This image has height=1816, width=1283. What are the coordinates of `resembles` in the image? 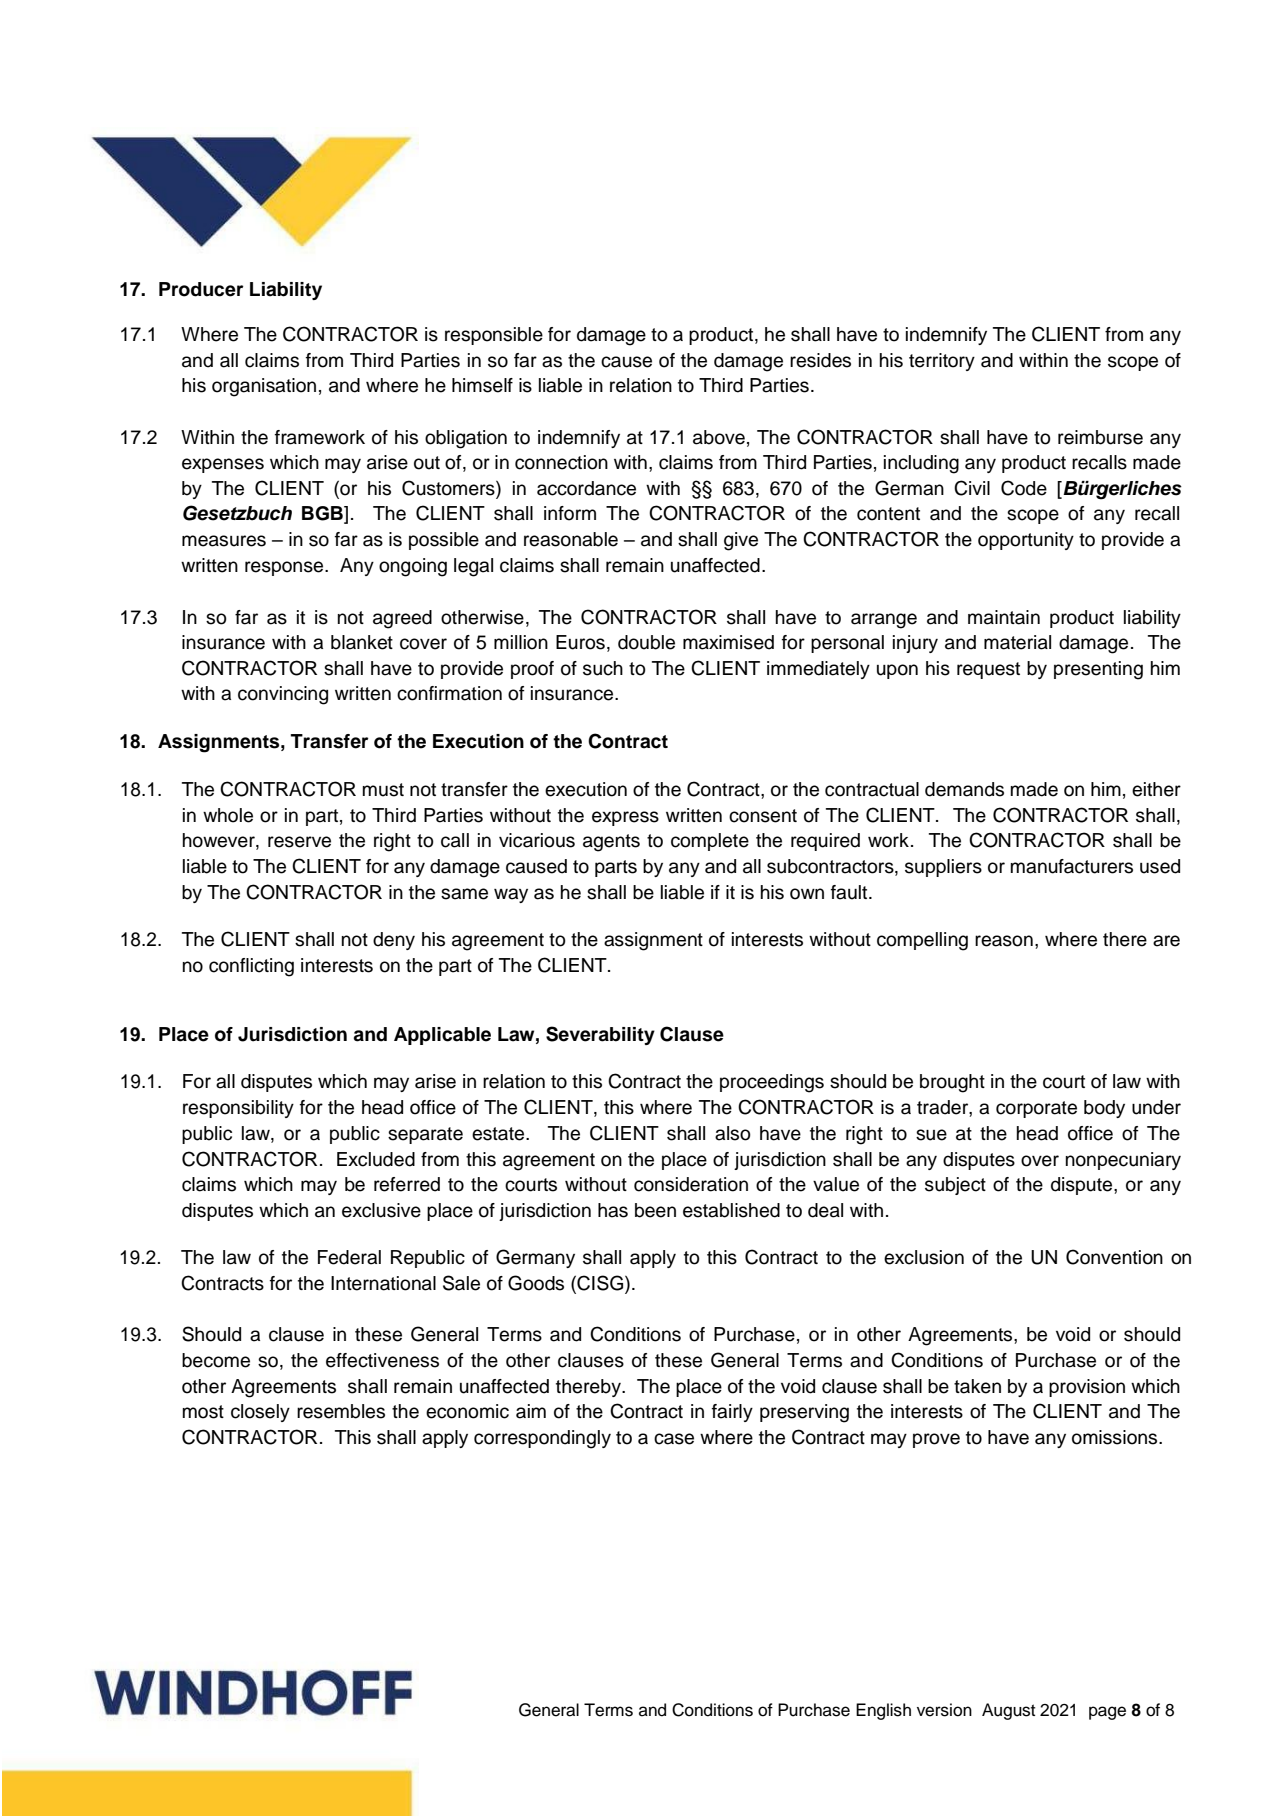 It's located at (341, 1411).
